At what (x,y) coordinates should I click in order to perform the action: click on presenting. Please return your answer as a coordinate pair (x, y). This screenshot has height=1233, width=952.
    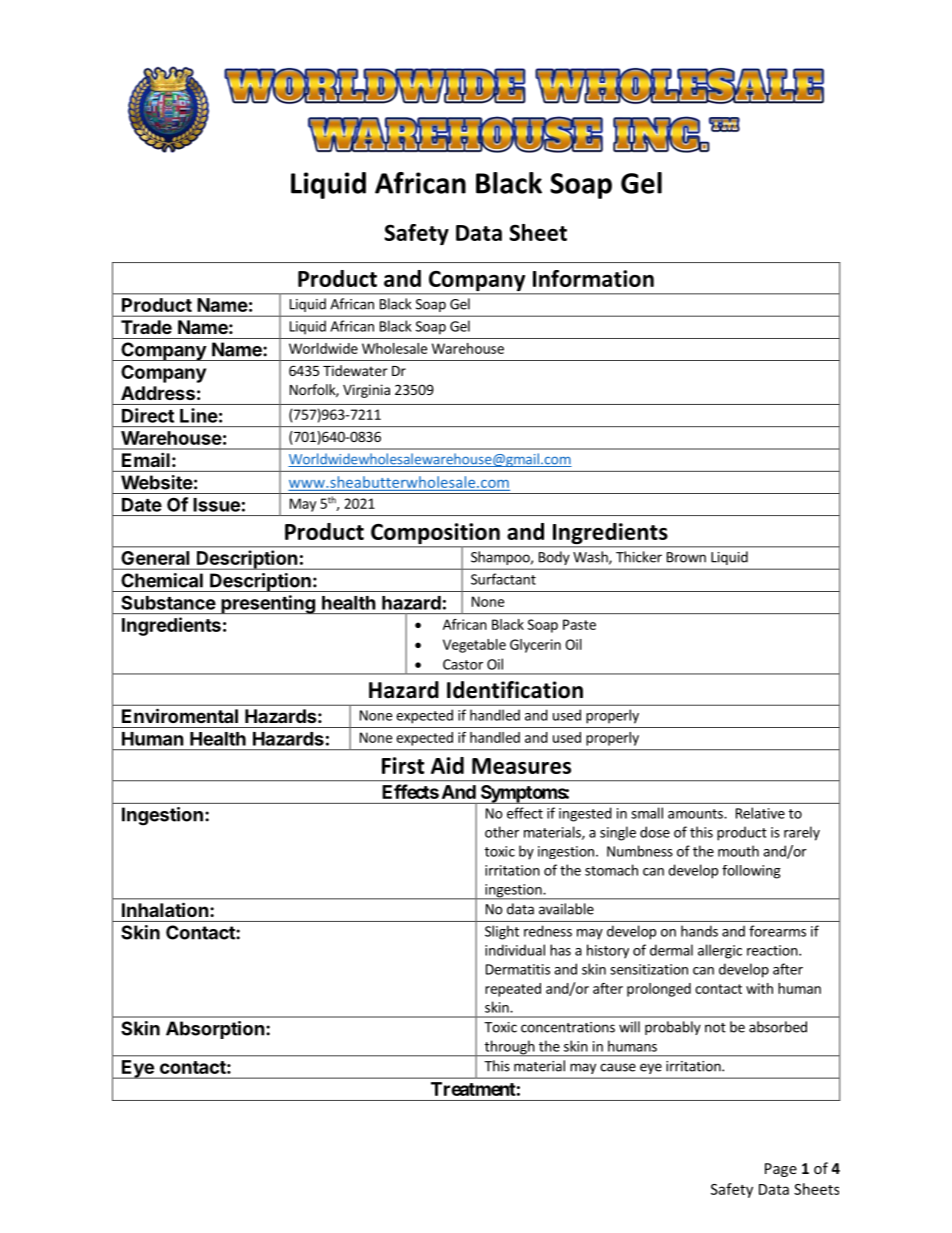
    Looking at the image, I should click on (268, 604).
